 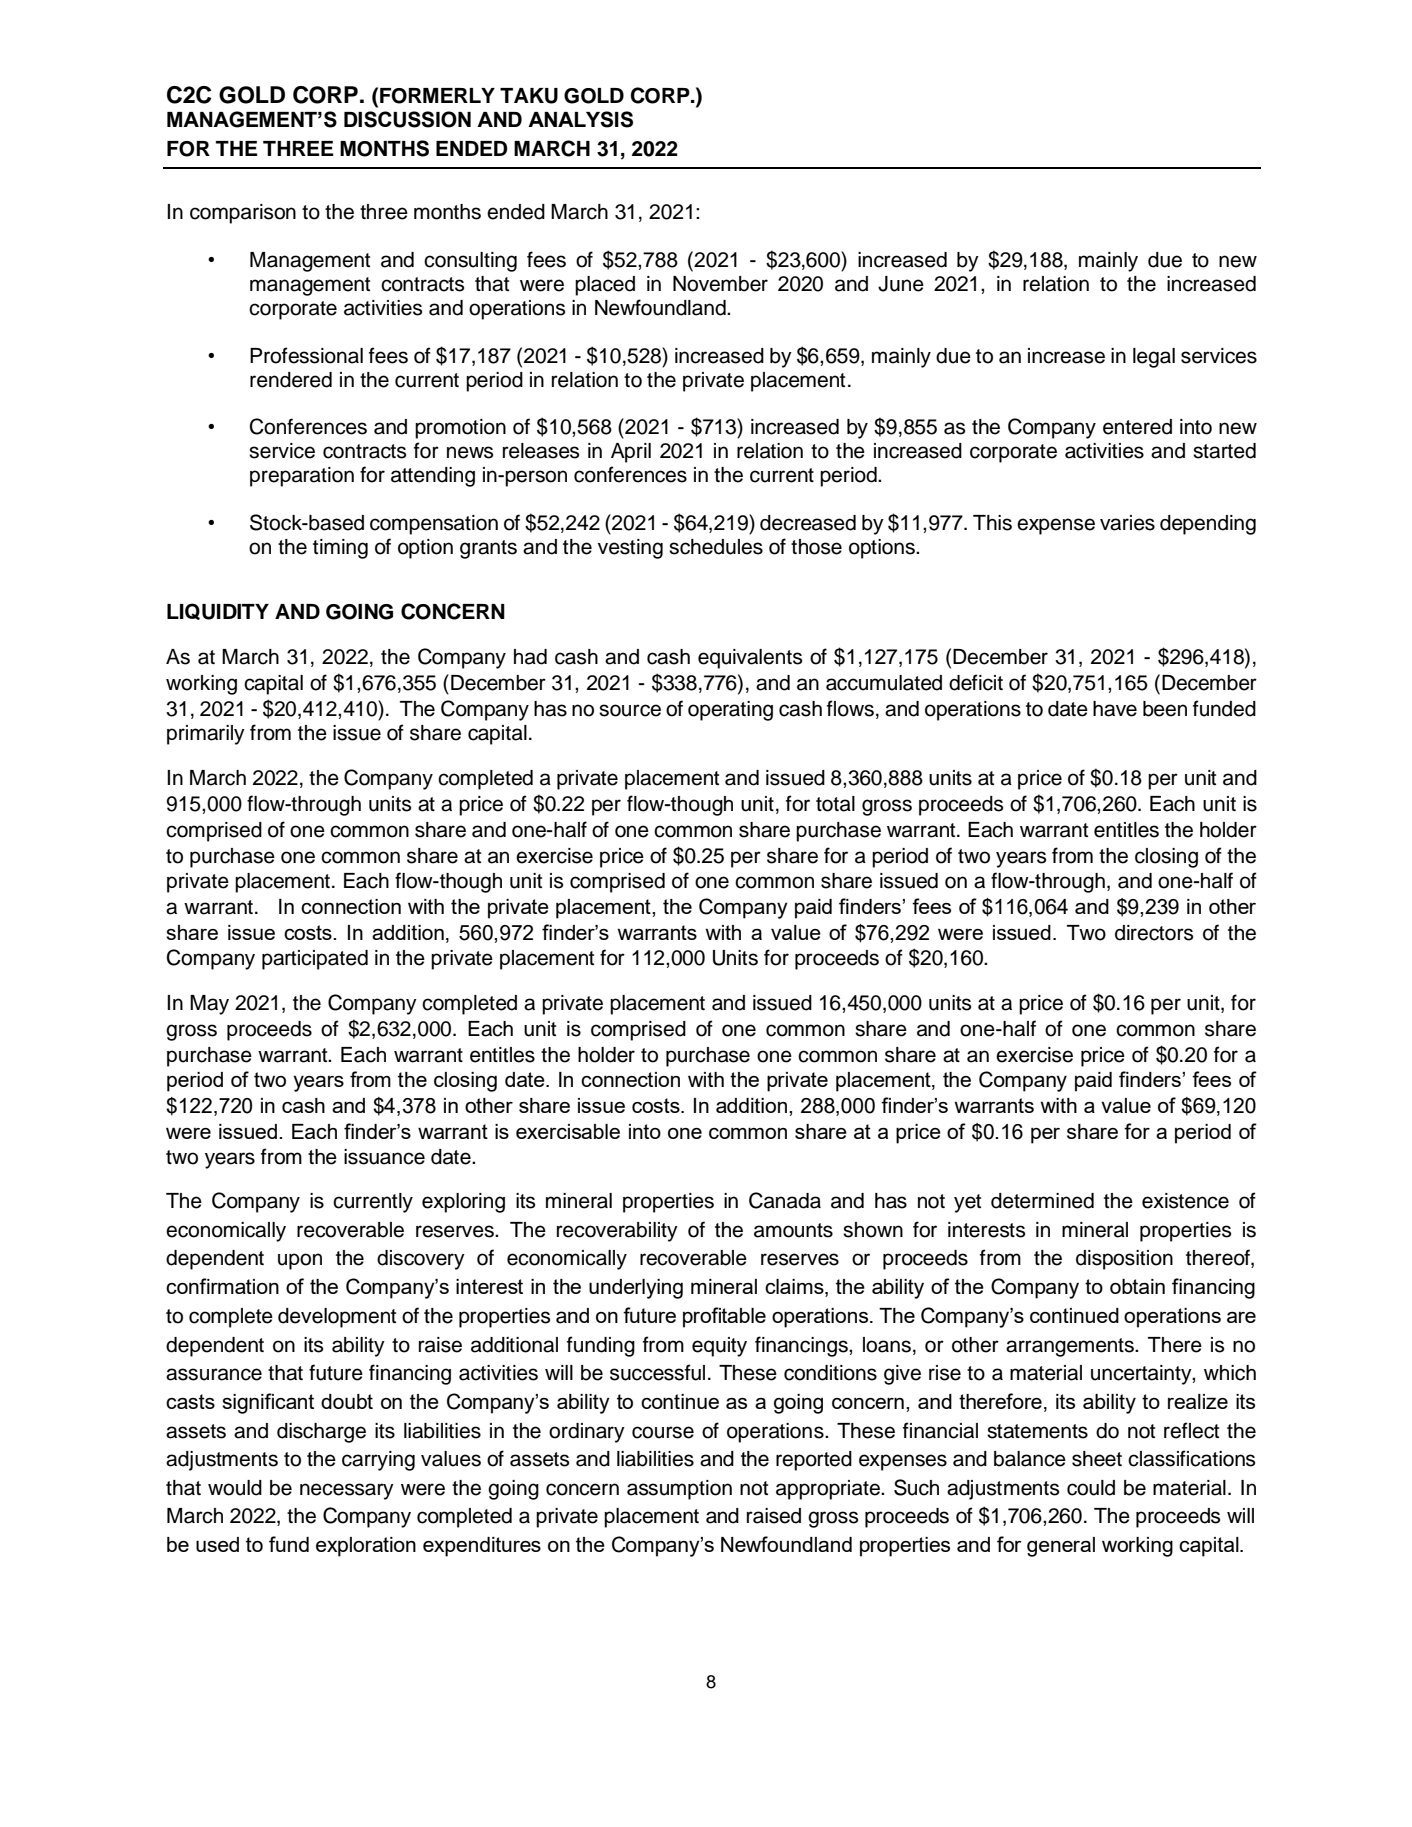 I want to click on timing, so click(x=340, y=549).
